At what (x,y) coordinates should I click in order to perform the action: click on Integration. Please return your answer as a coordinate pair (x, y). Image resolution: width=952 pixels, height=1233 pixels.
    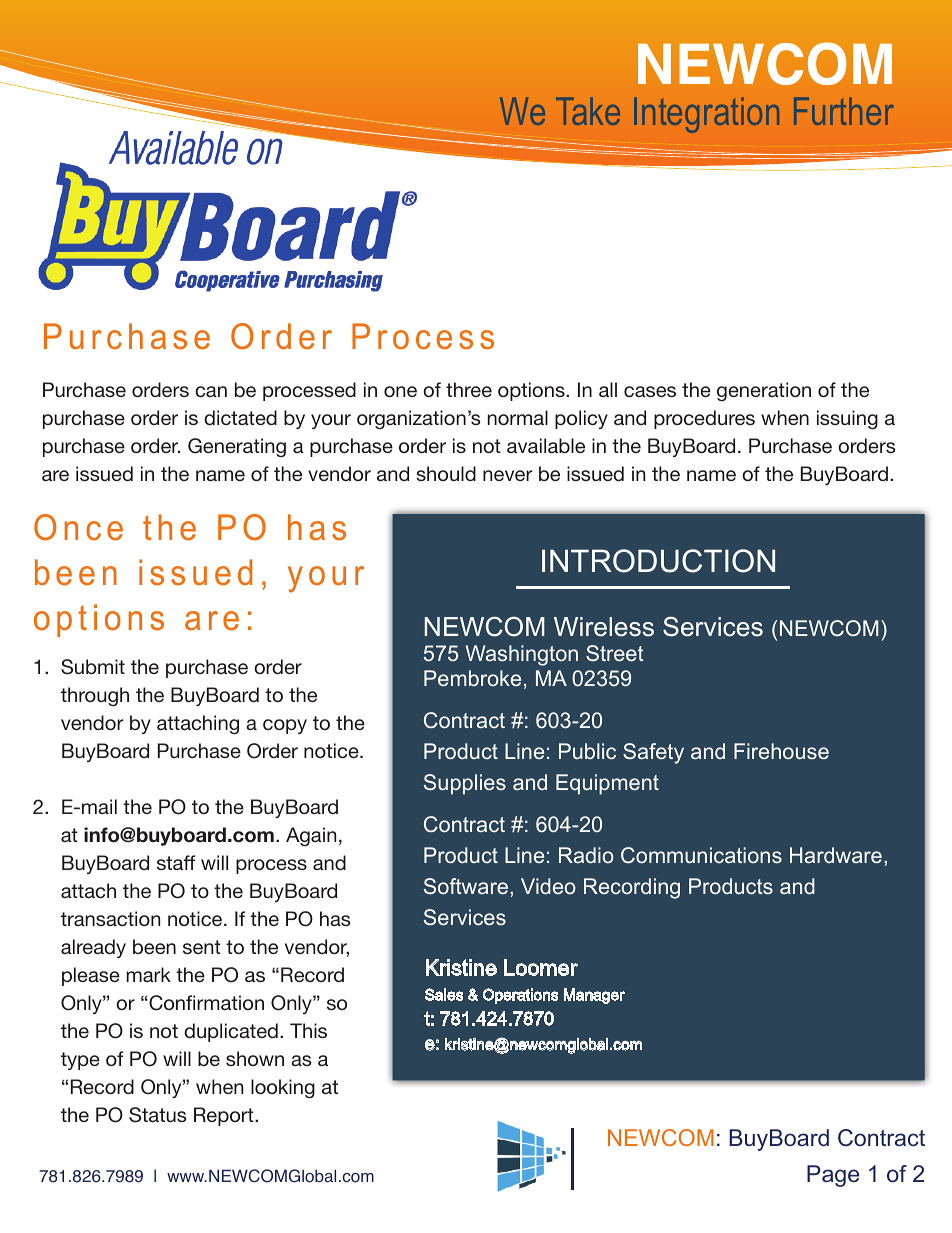
    Looking at the image, I should click on (706, 115).
